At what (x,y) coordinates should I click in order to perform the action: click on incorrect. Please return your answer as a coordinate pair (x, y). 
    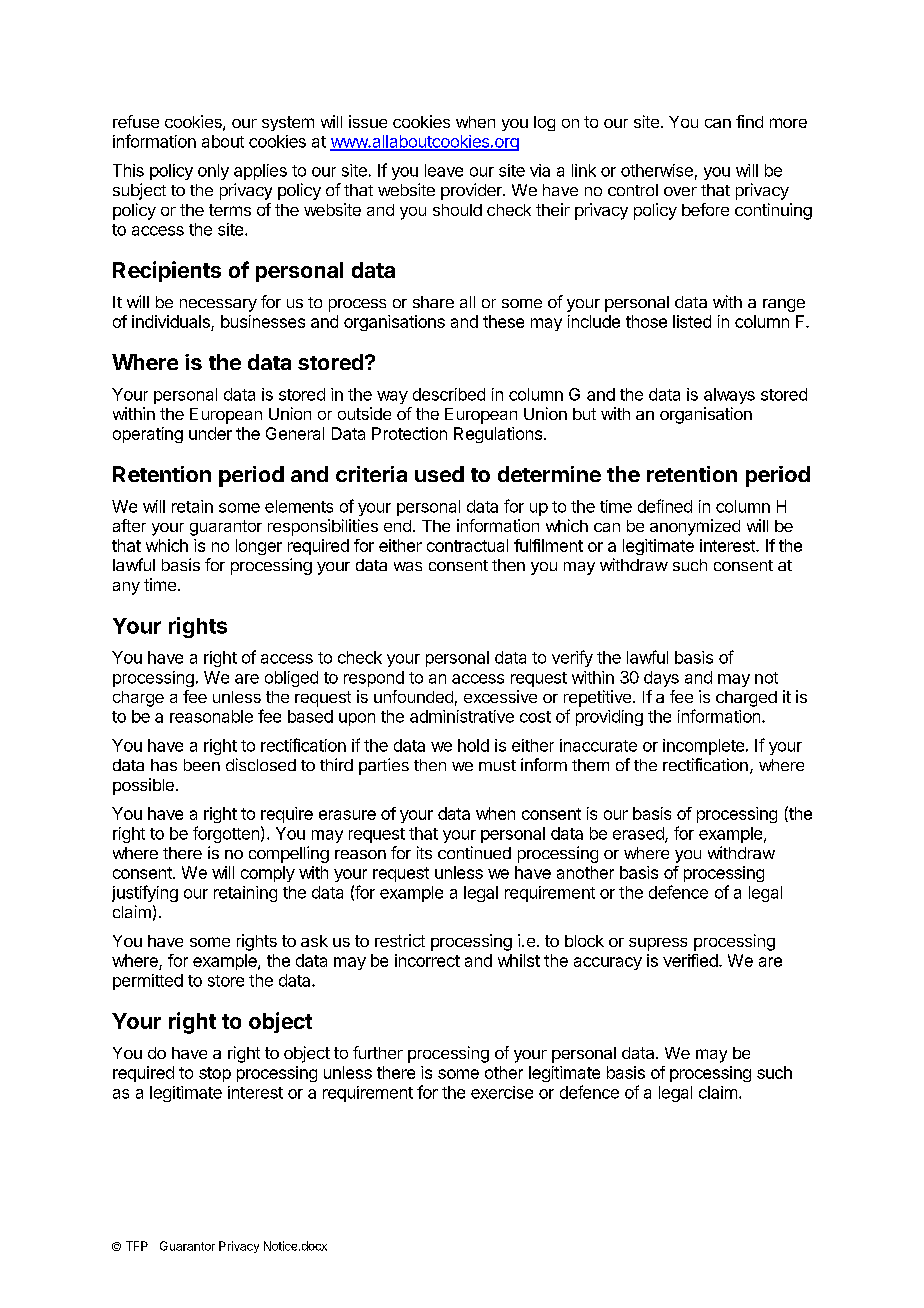
    Looking at the image, I should click on (427, 960).
